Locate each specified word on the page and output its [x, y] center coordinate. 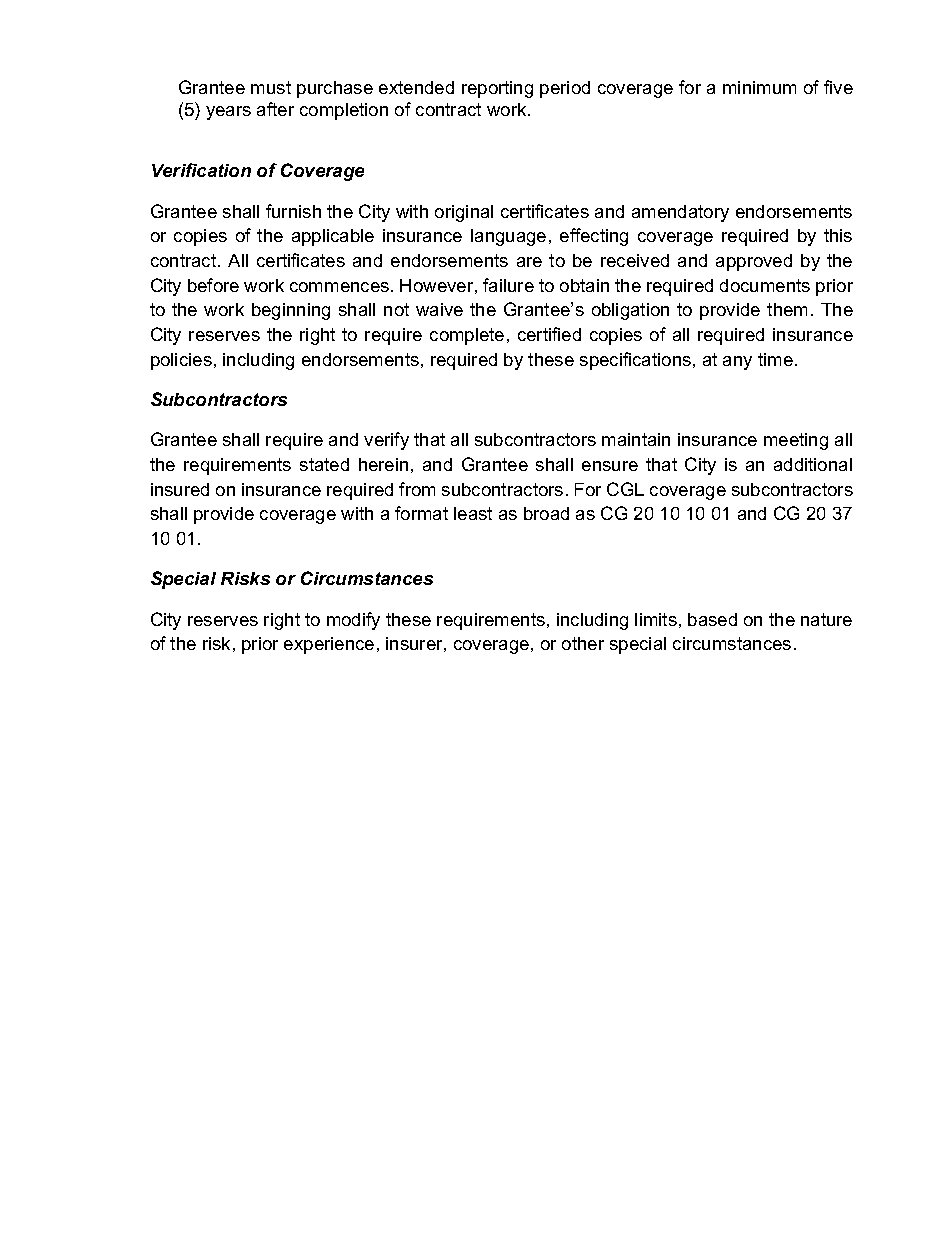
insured [180, 489]
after [275, 109]
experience [329, 645]
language [508, 237]
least [473, 513]
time [775, 359]
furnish [293, 211]
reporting [497, 89]
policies [181, 361]
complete [467, 336]
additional [813, 464]
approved [754, 262]
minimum [759, 87]
